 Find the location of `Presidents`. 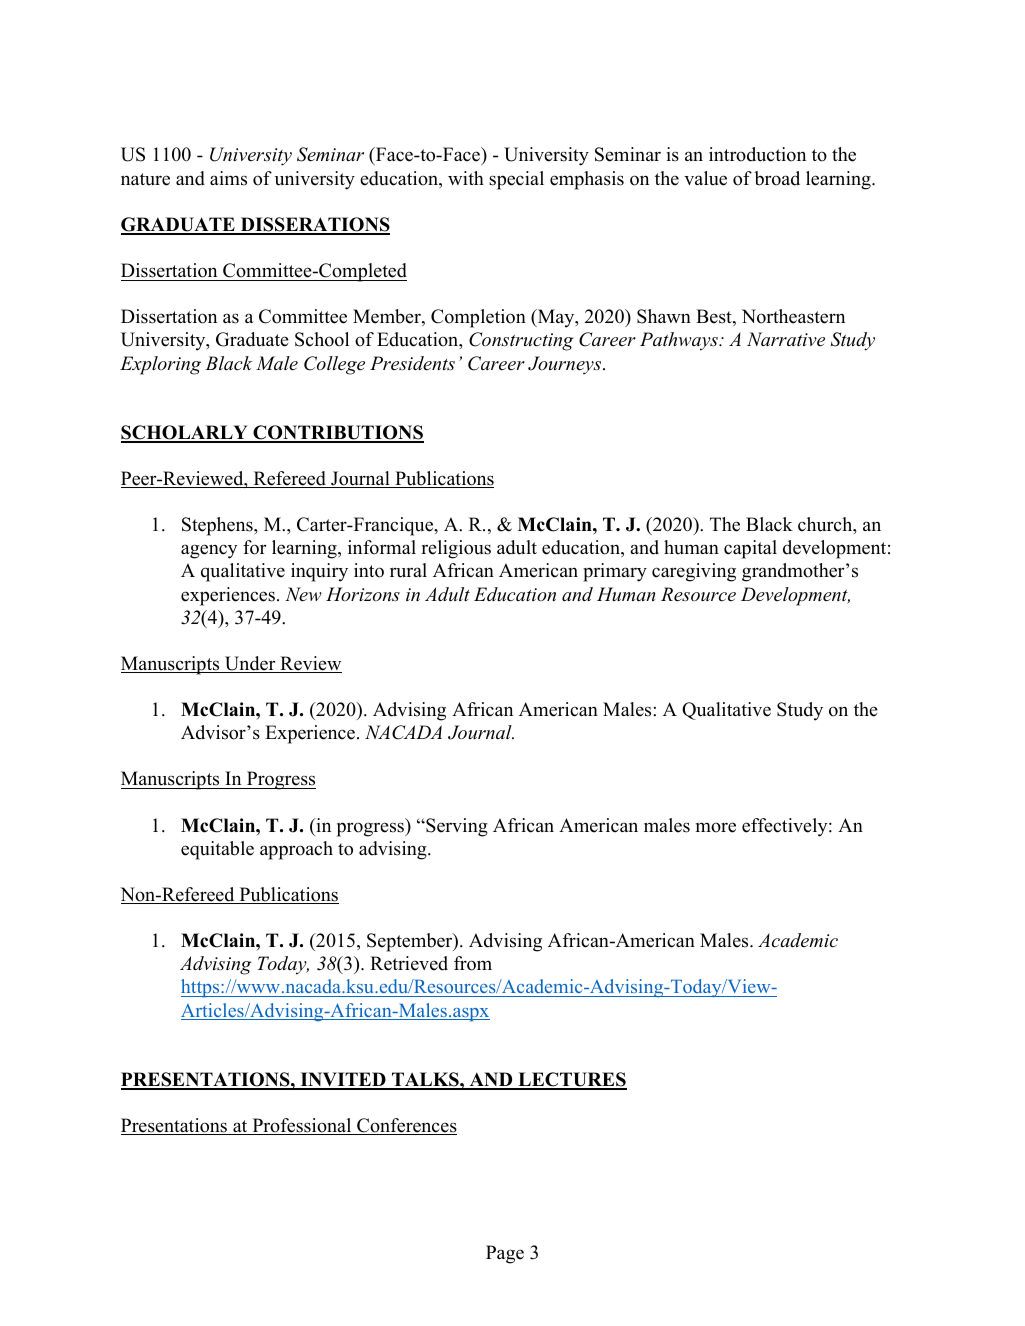

Presidents is located at coordinates (412, 363).
